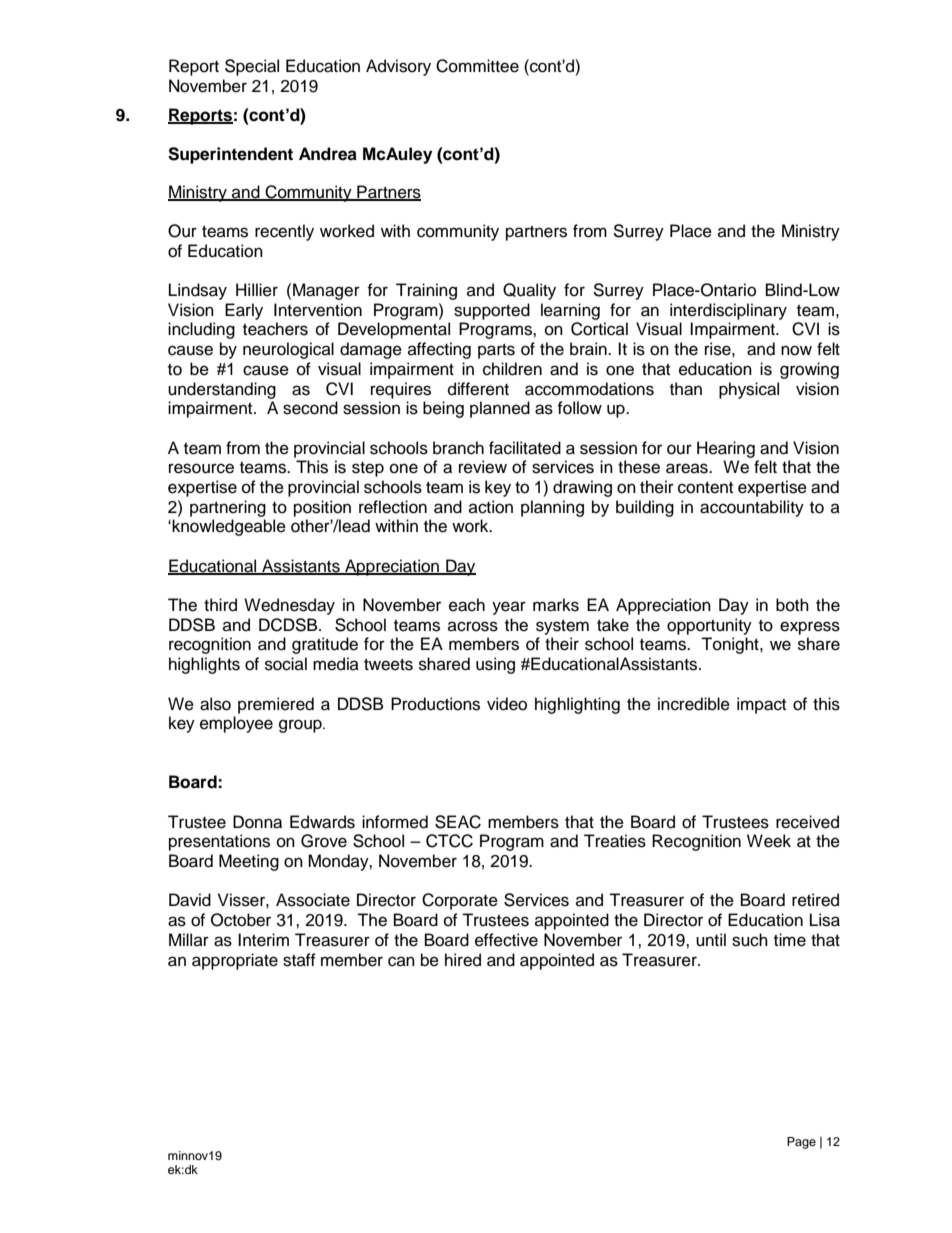 The width and height of the page is (952, 1233). I want to click on hired, so click(463, 960).
